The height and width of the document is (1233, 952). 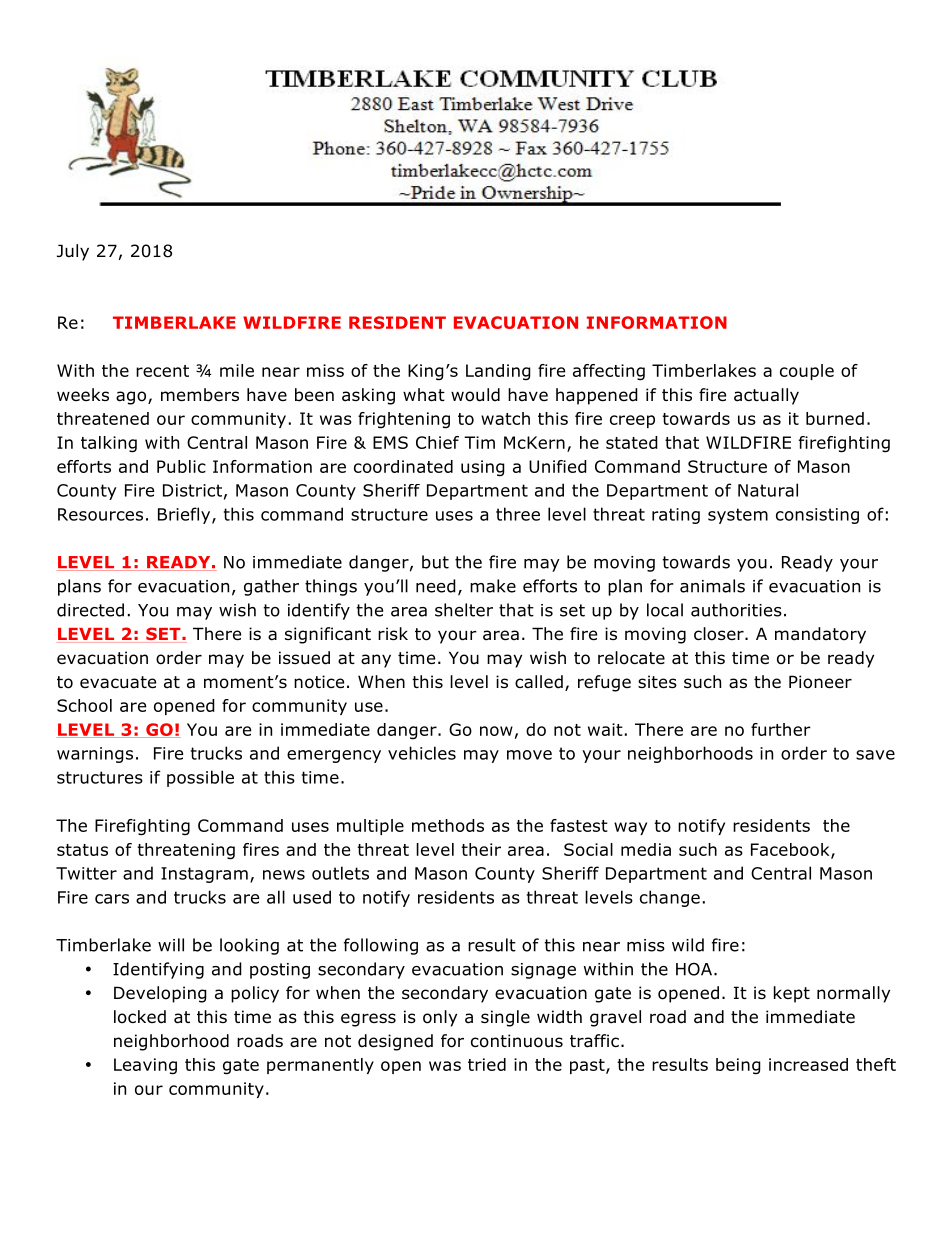 I want to click on increased, so click(x=808, y=1064).
